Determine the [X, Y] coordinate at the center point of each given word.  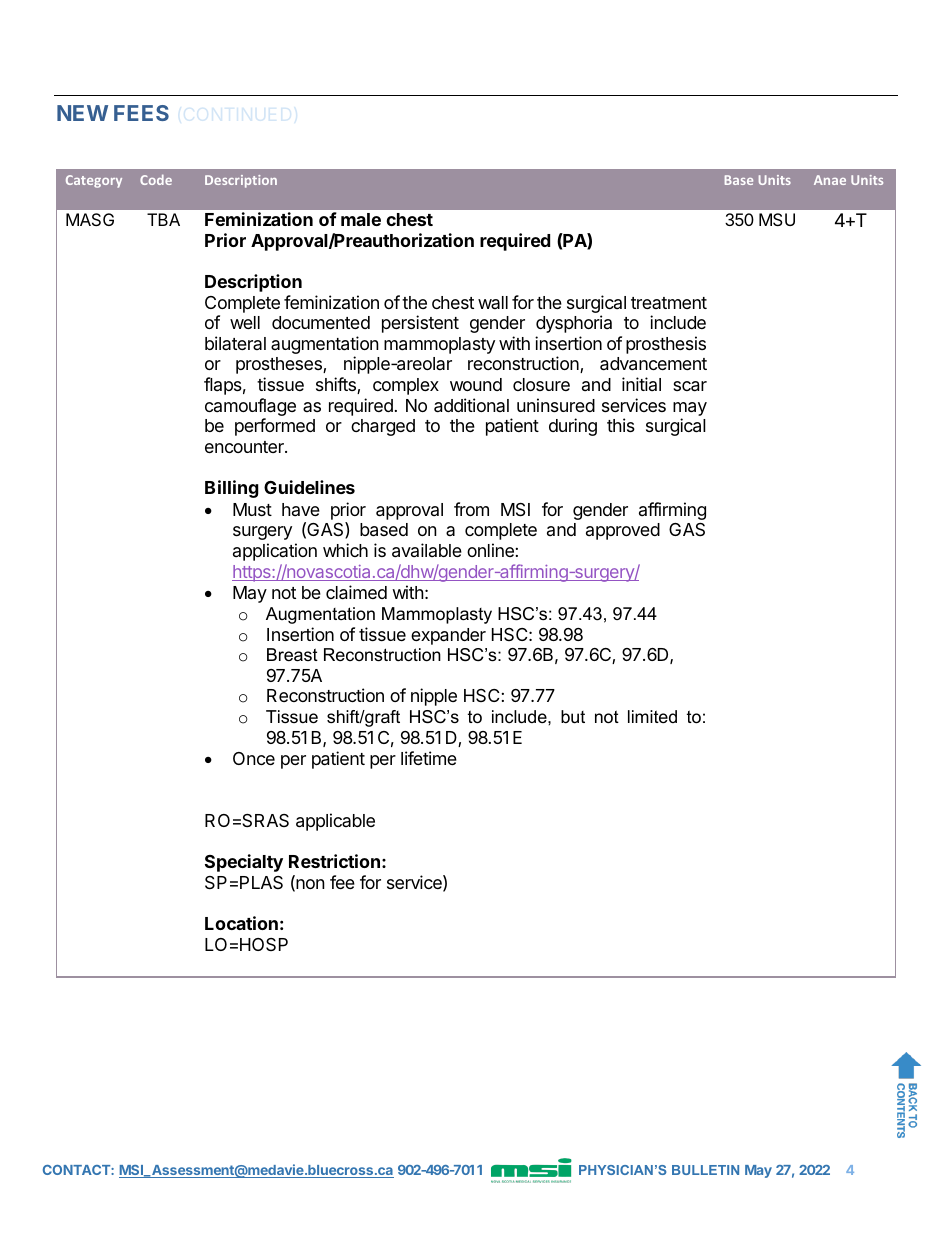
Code [156, 179]
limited [652, 716]
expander [448, 636]
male [361, 219]
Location [241, 923]
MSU [777, 219]
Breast [292, 655]
